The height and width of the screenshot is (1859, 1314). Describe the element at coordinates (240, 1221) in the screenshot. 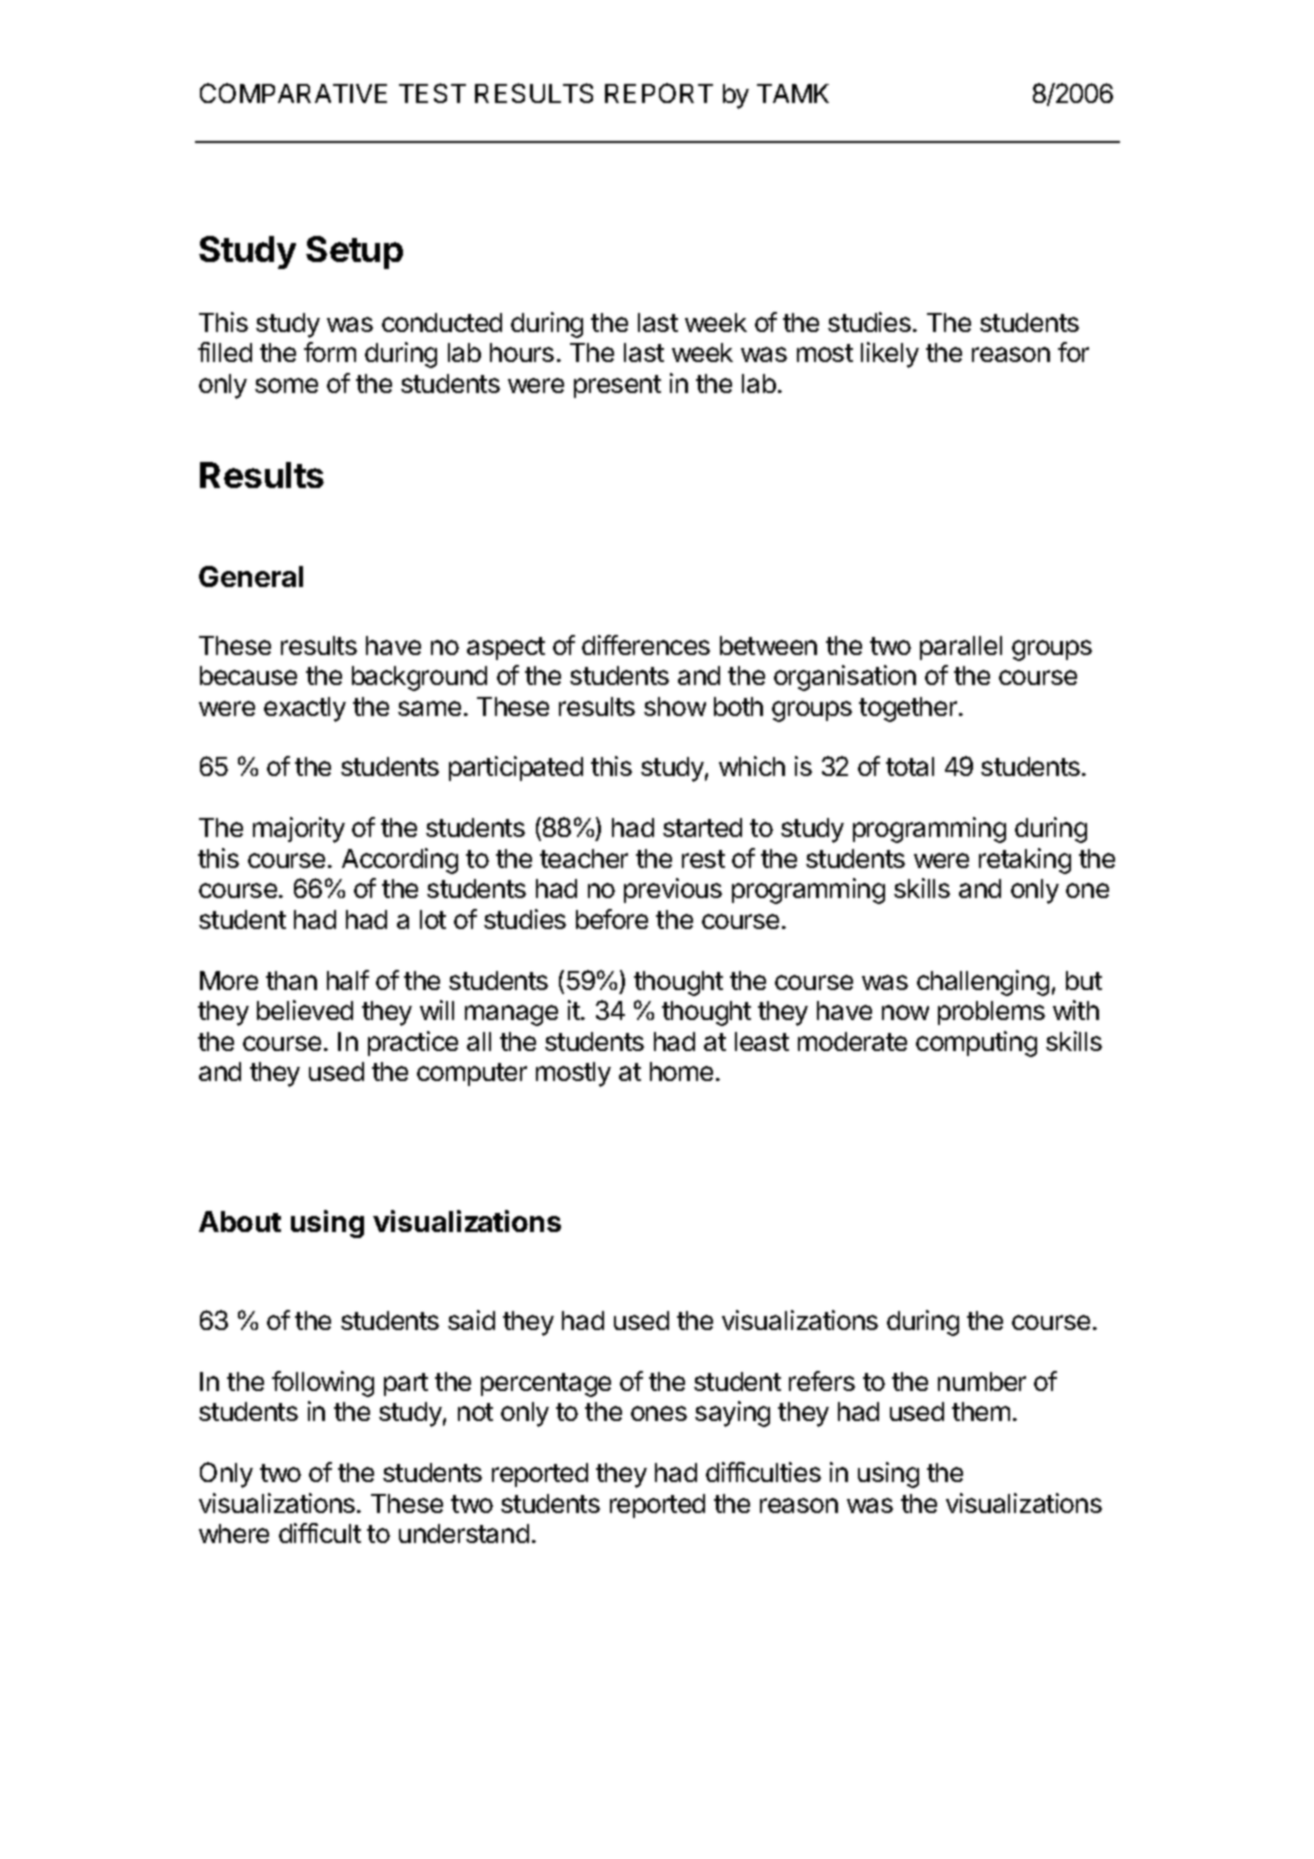

I see `About` at that location.
